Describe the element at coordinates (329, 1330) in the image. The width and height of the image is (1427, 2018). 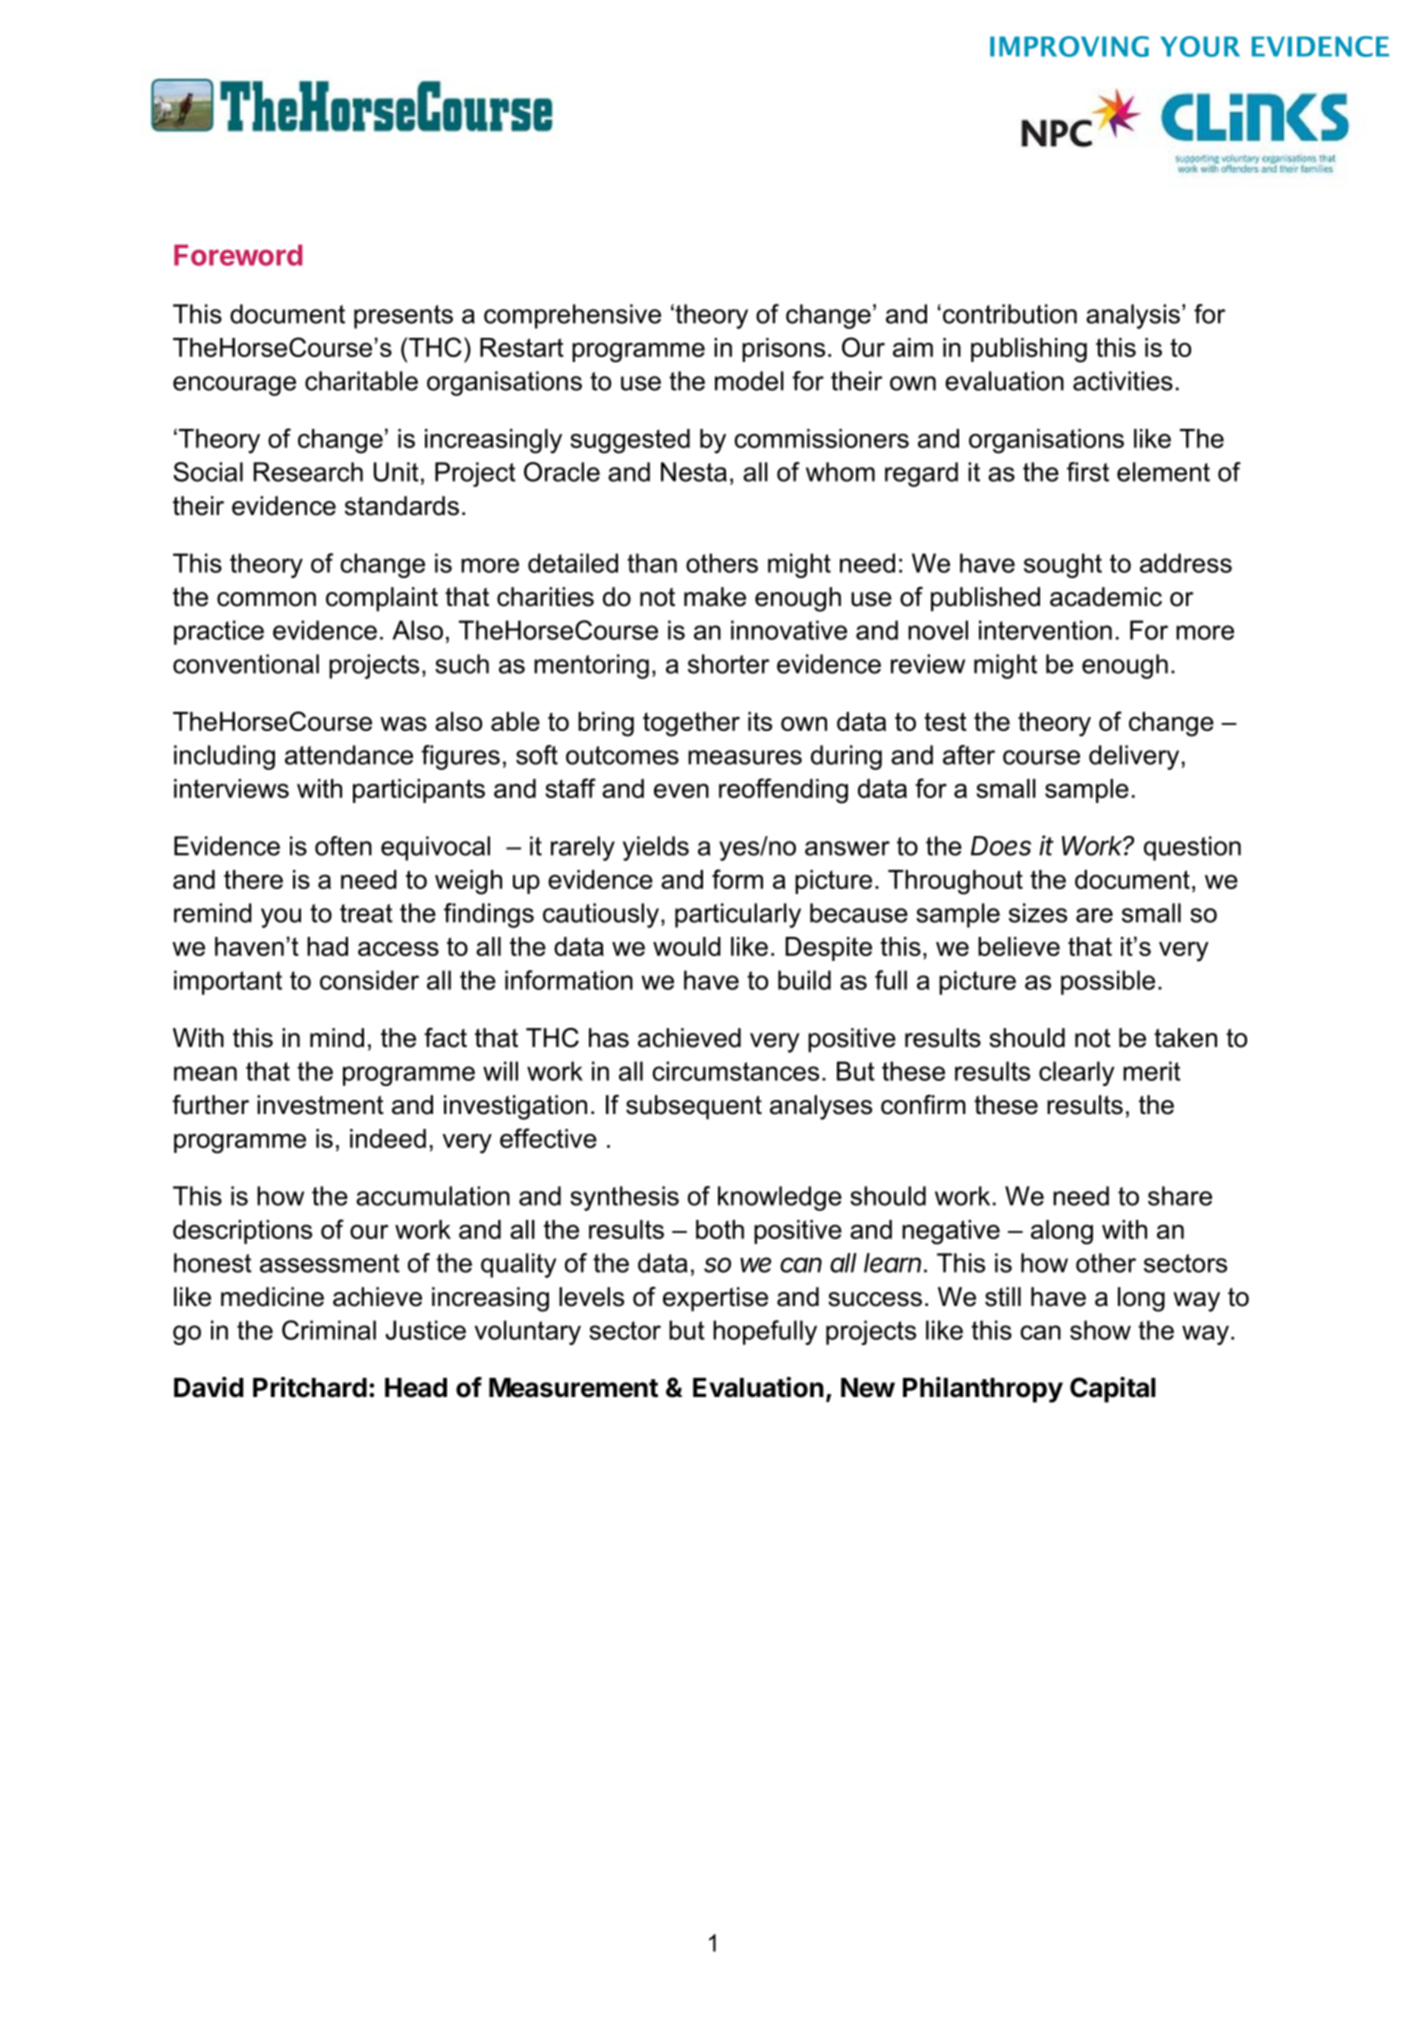
I see `Criminal` at that location.
